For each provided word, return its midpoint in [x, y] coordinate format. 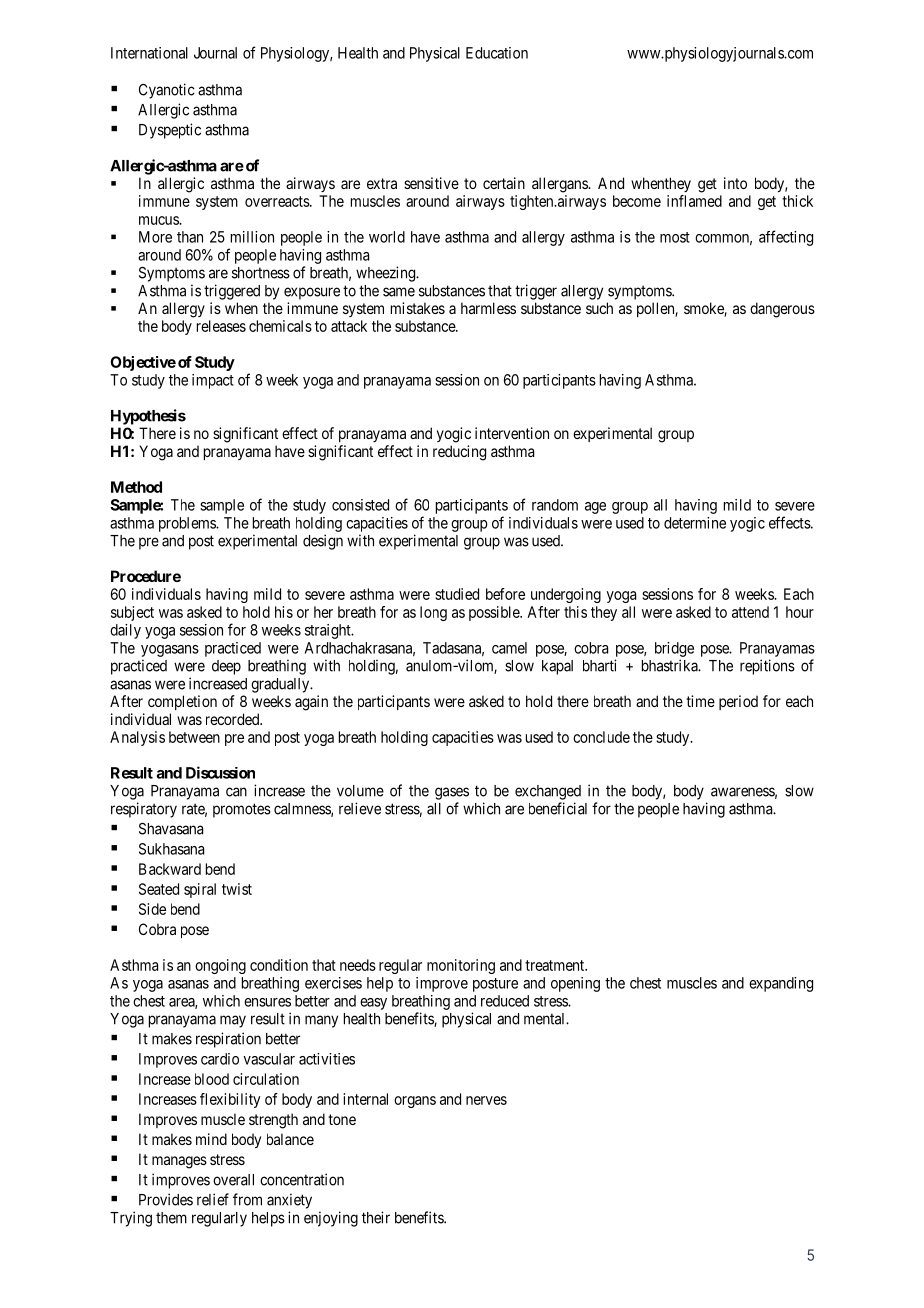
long [433, 613]
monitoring [461, 966]
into [735, 183]
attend [750, 612]
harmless [488, 308]
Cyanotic [167, 91]
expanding [781, 984]
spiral [200, 890]
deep [226, 667]
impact [213, 381]
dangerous [782, 310]
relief [213, 1199]
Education [497, 53]
